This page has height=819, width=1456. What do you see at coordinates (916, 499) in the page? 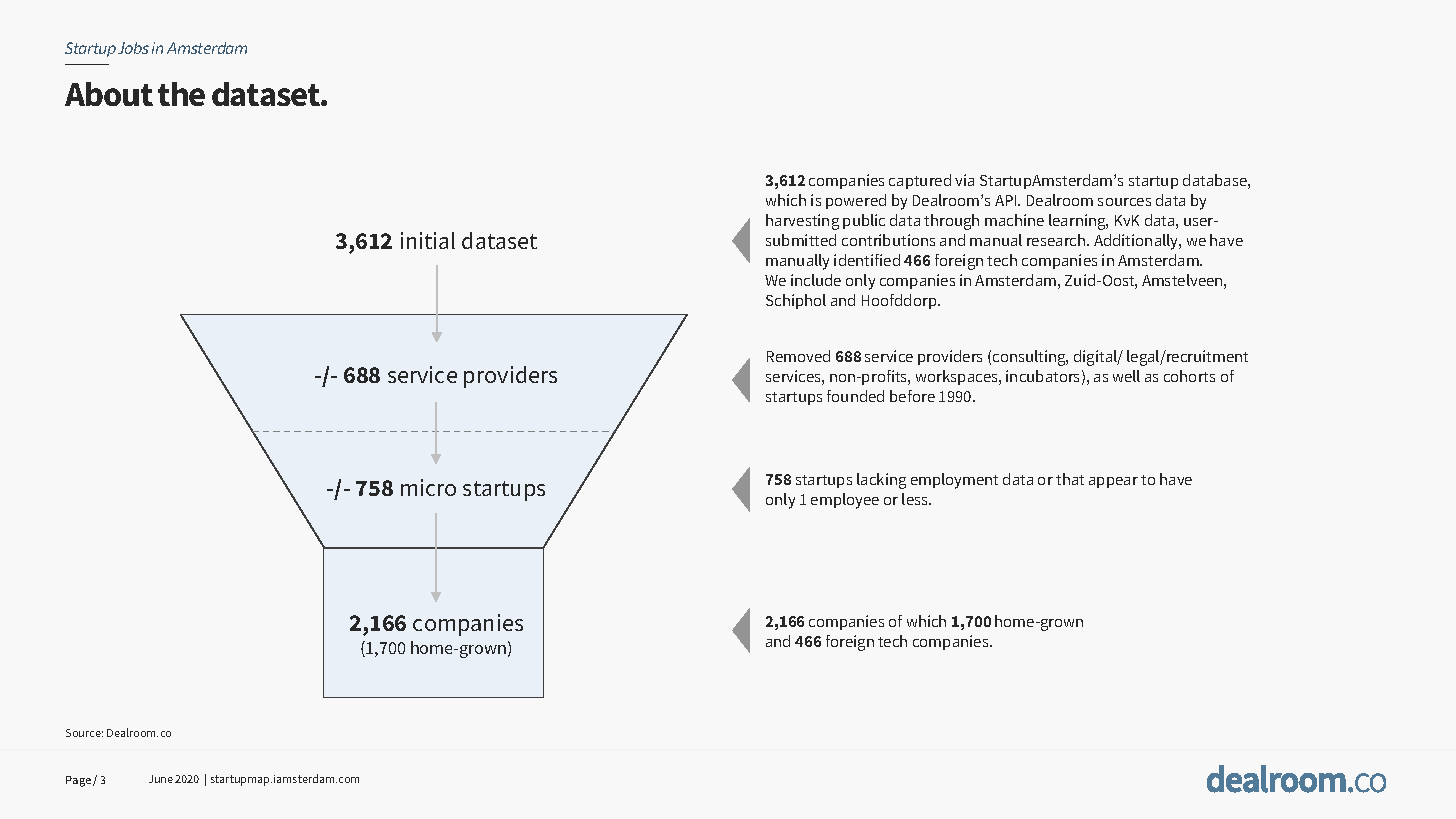
I see `less` at bounding box center [916, 499].
